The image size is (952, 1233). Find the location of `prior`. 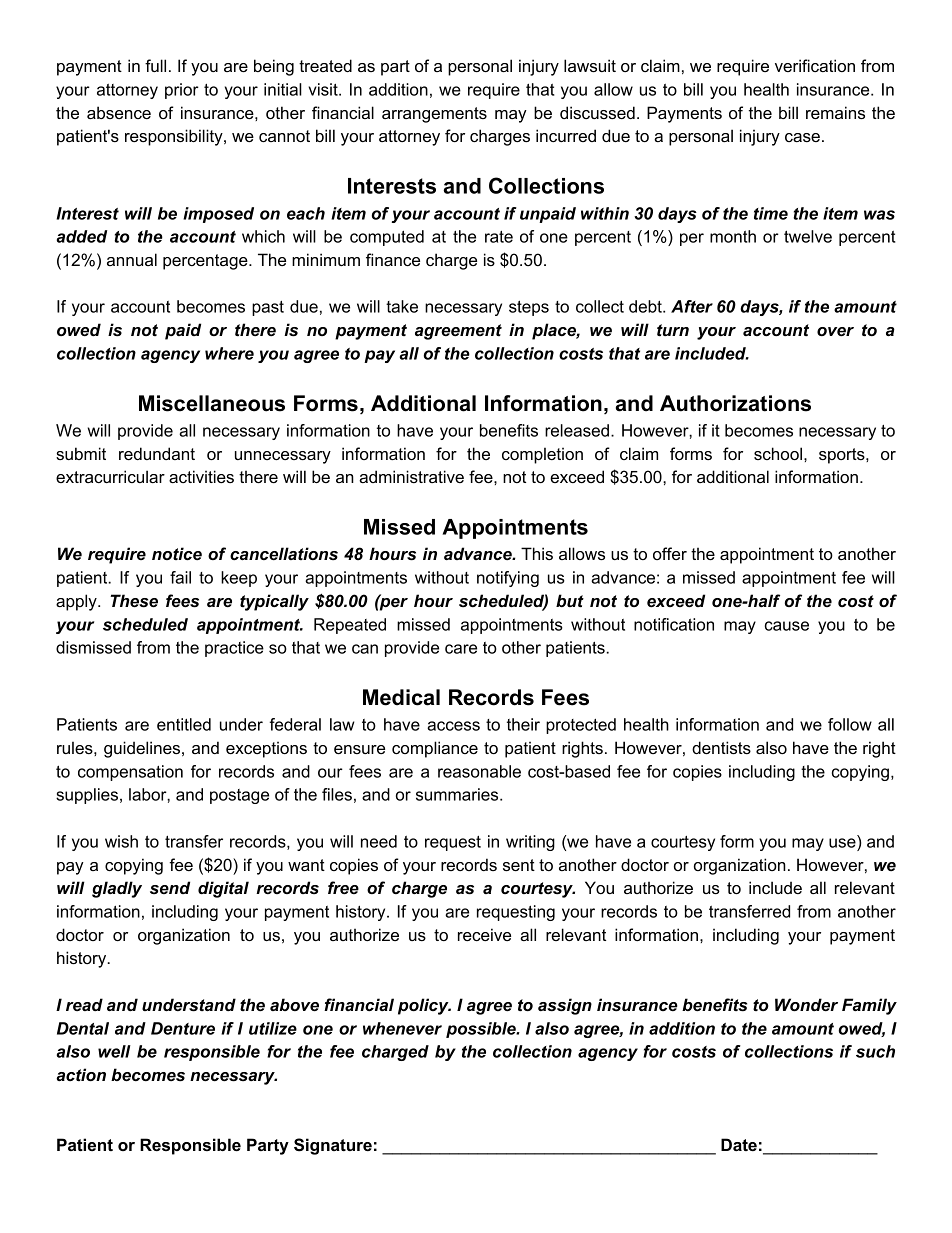

prior is located at coordinates (182, 91).
